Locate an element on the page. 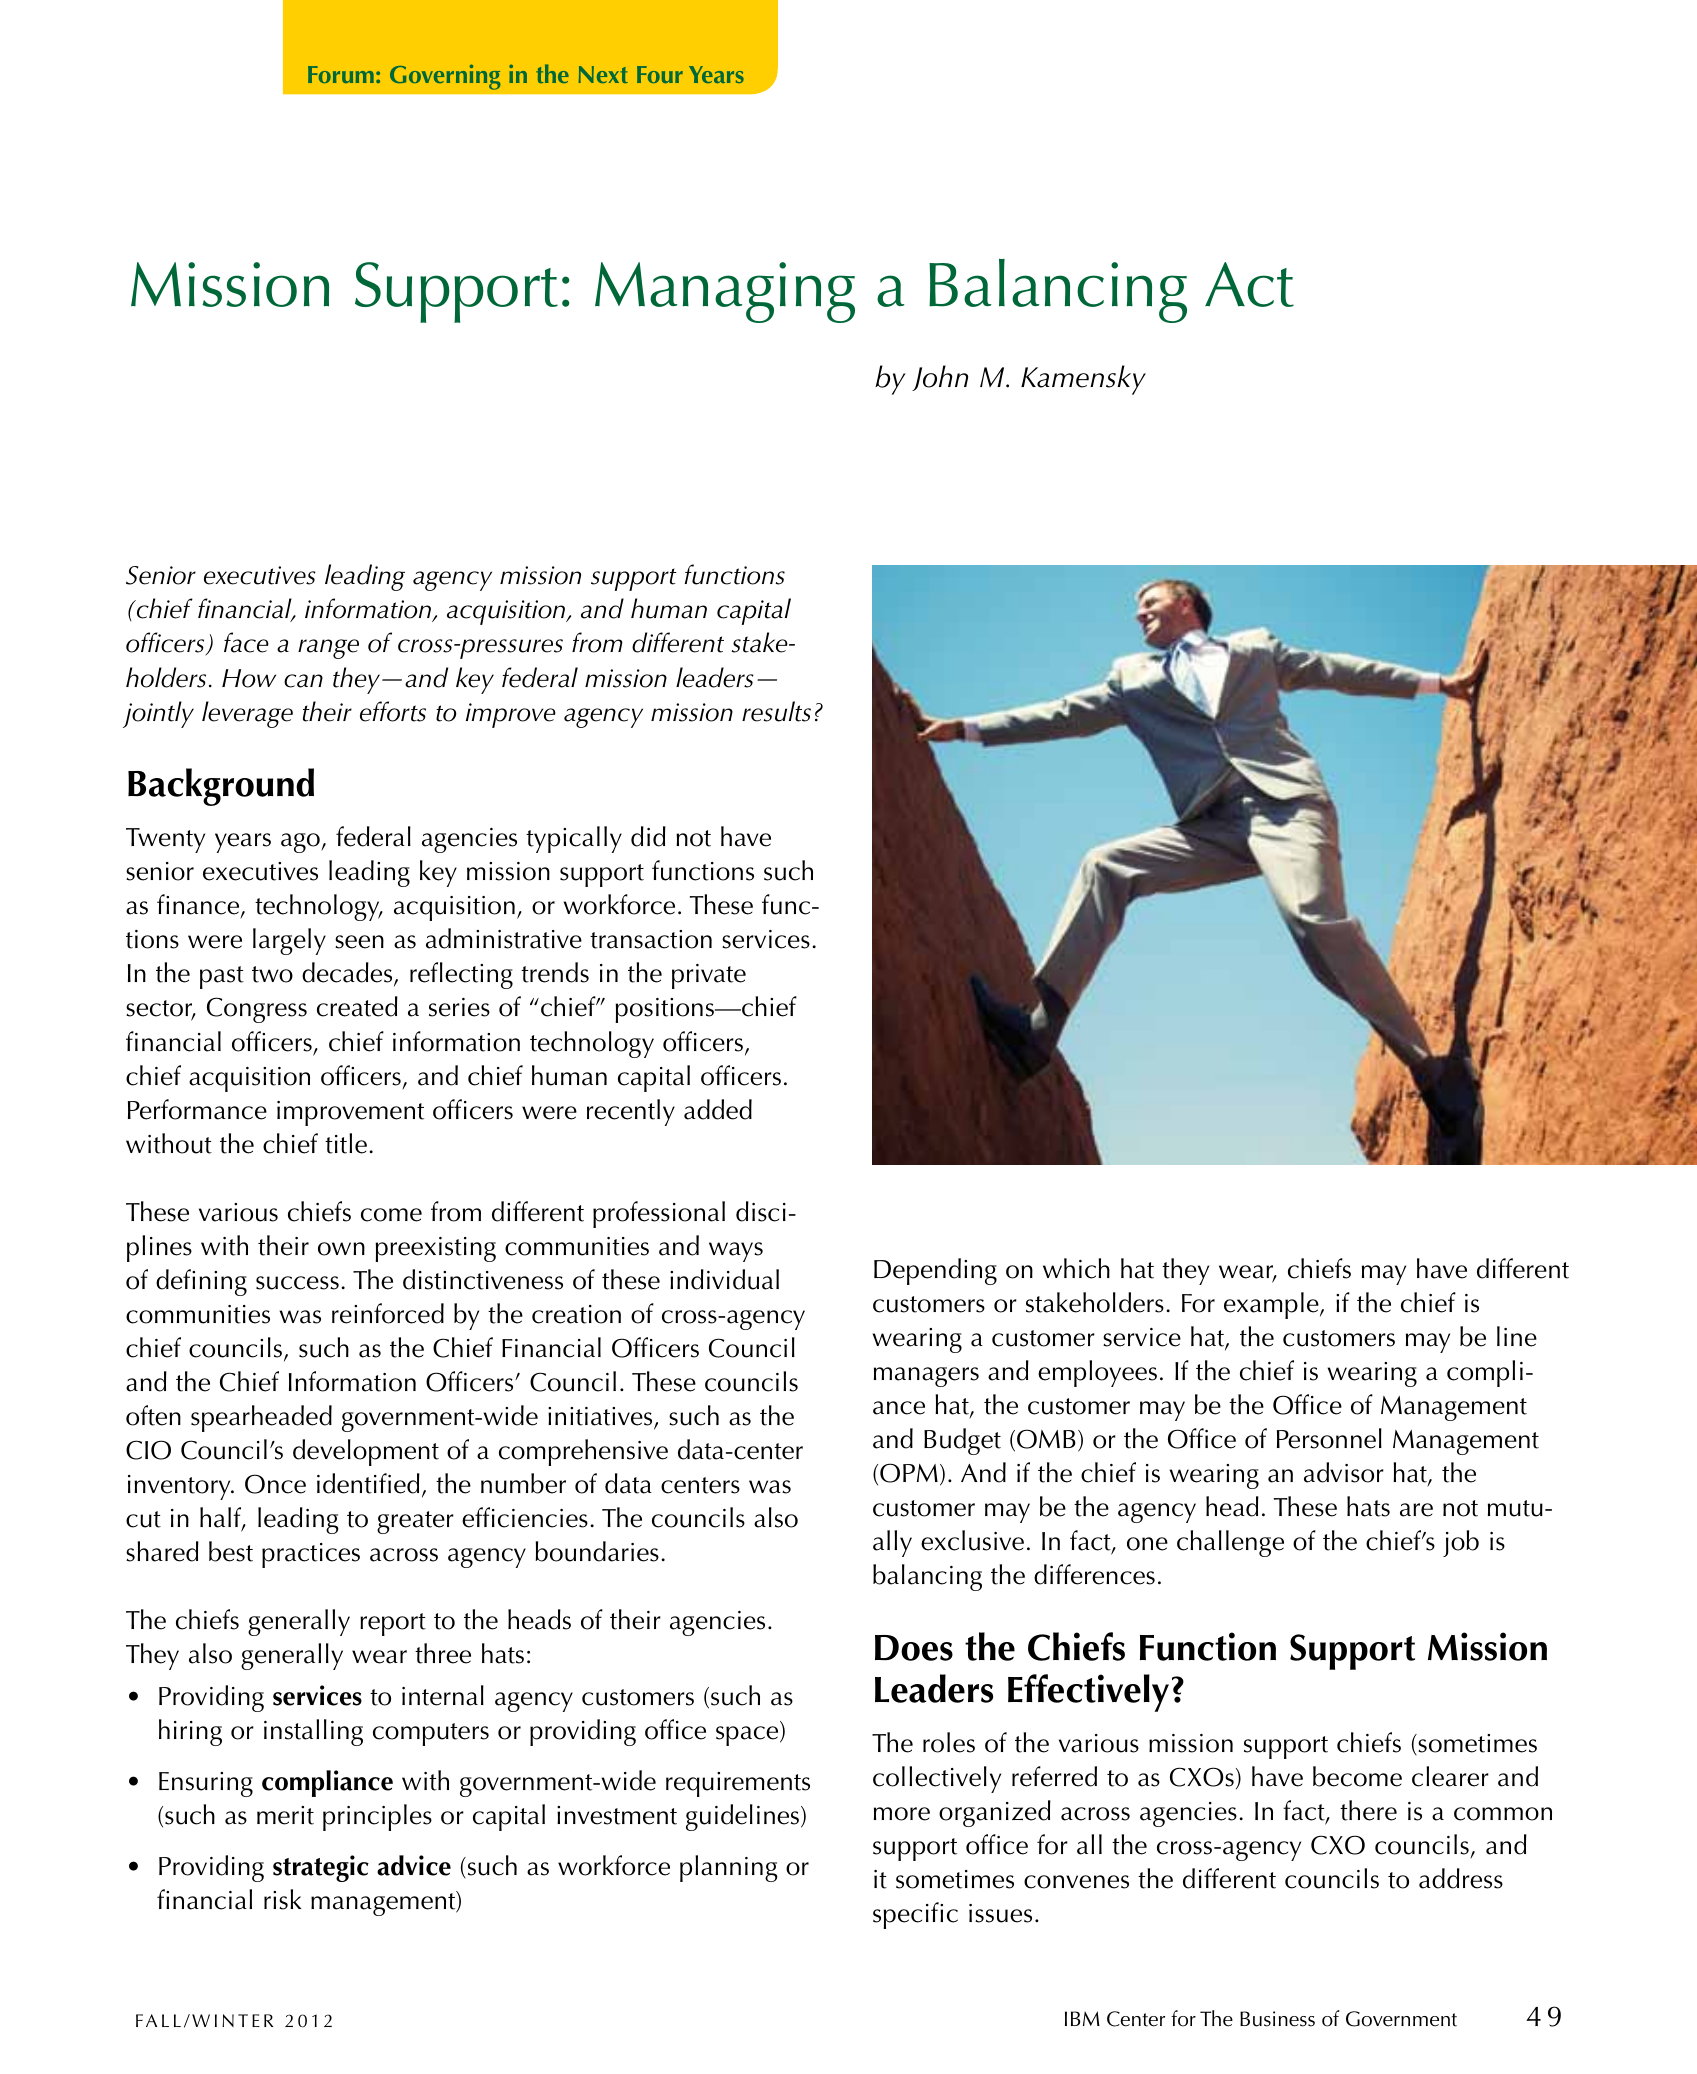 The width and height of the document is (1697, 2074). Managing is located at coordinates (725, 292).
